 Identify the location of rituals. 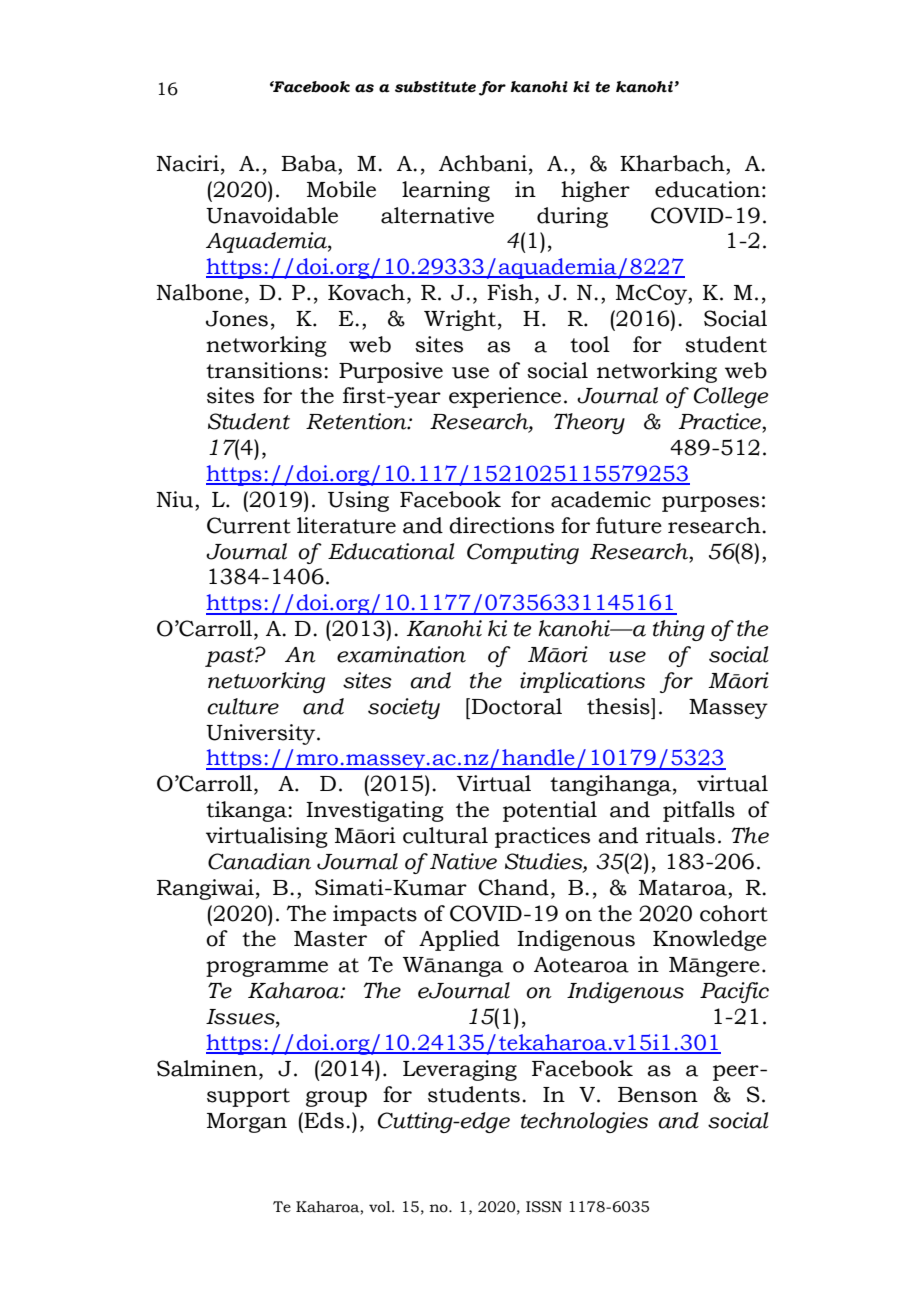
(680, 835).
